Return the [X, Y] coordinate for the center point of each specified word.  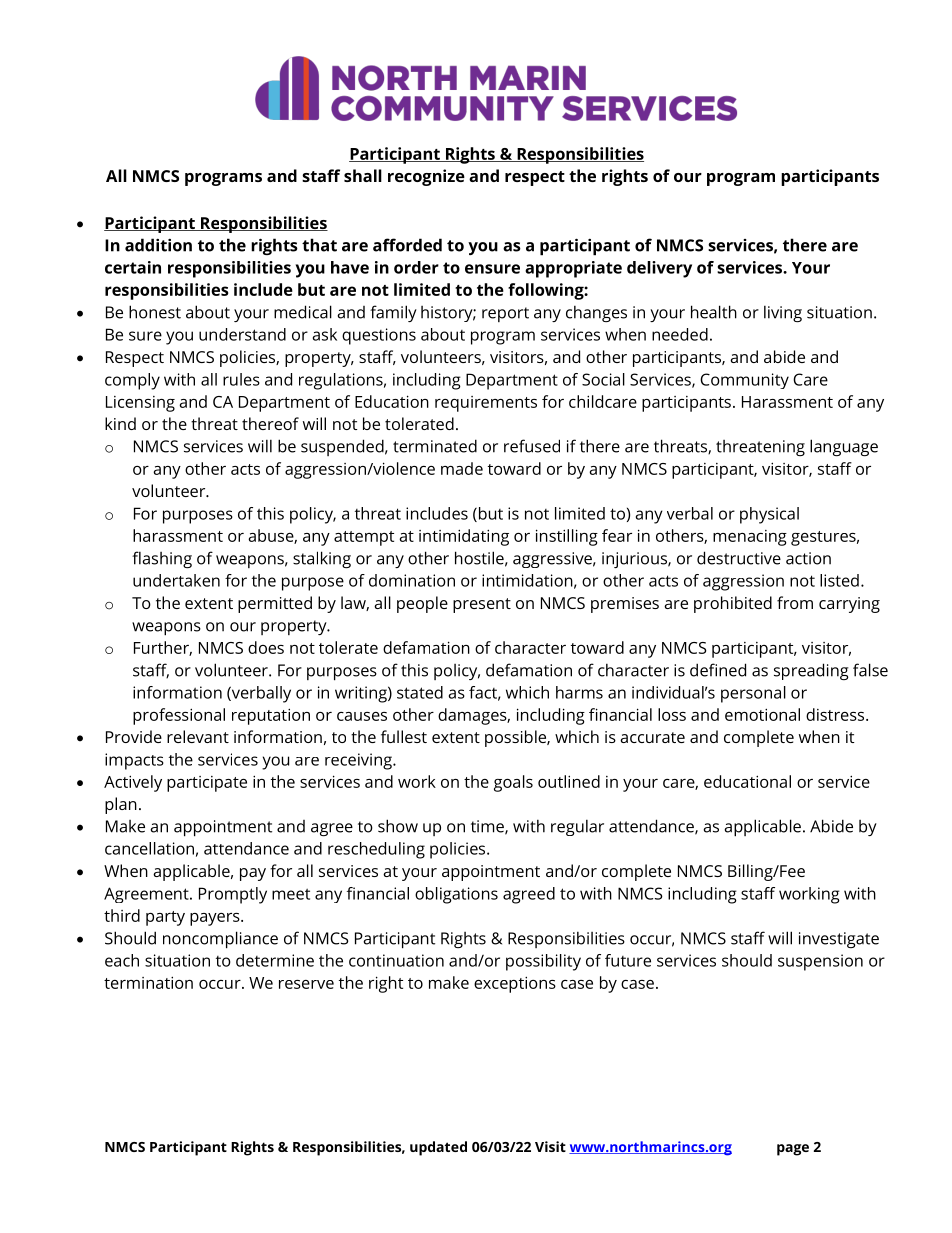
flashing [162, 559]
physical [769, 515]
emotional [762, 714]
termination [148, 982]
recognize [426, 177]
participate [207, 784]
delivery [659, 269]
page [793, 1150]
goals [513, 783]
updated [438, 1148]
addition [158, 245]
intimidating [464, 537]
